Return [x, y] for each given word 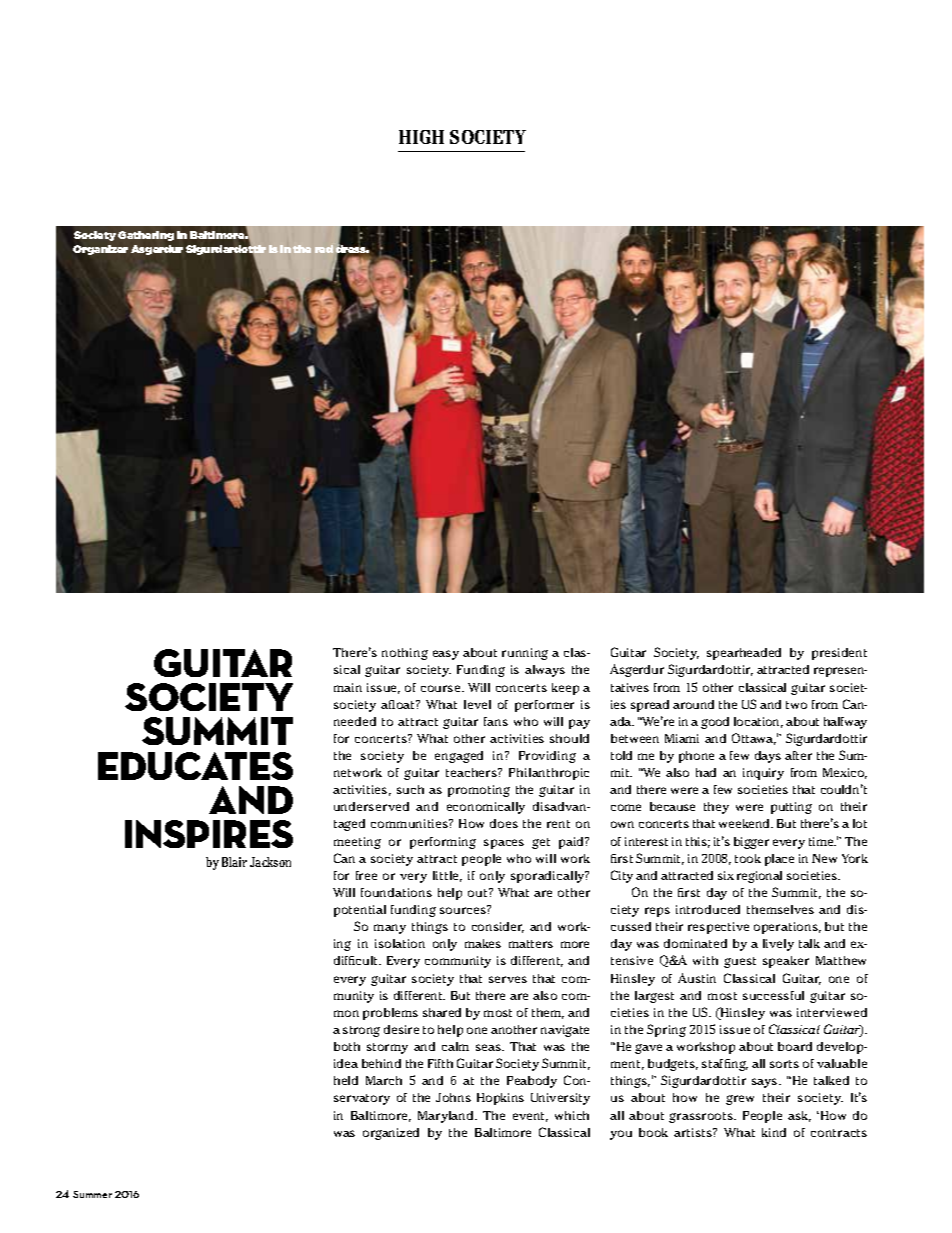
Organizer [100, 250]
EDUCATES [195, 766]
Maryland [447, 1117]
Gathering [146, 236]
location [758, 722]
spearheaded [744, 654]
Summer [92, 1194]
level [477, 704]
